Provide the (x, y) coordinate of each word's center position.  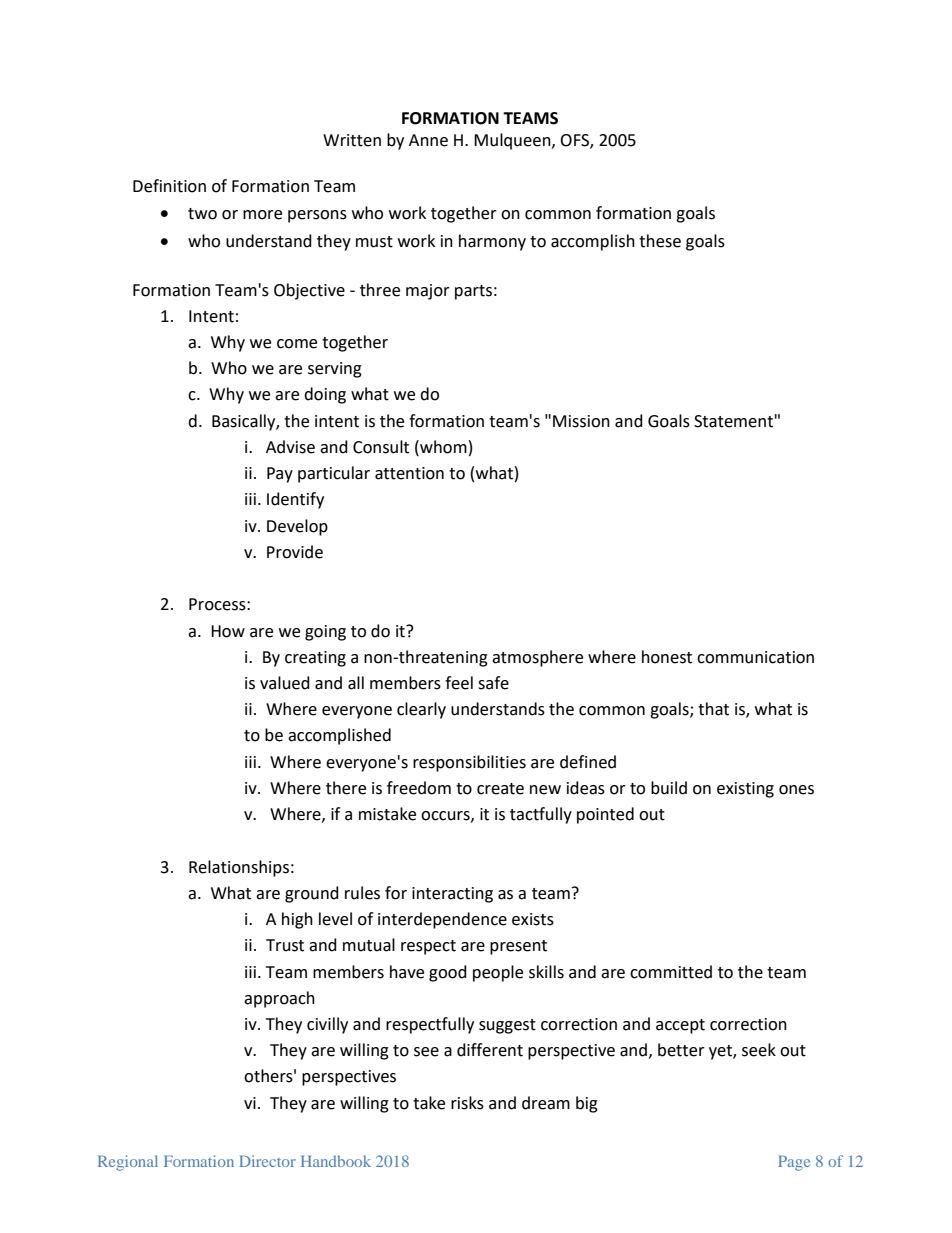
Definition (169, 186)
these (660, 241)
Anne (428, 140)
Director (267, 1161)
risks (467, 1103)
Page (794, 1163)
